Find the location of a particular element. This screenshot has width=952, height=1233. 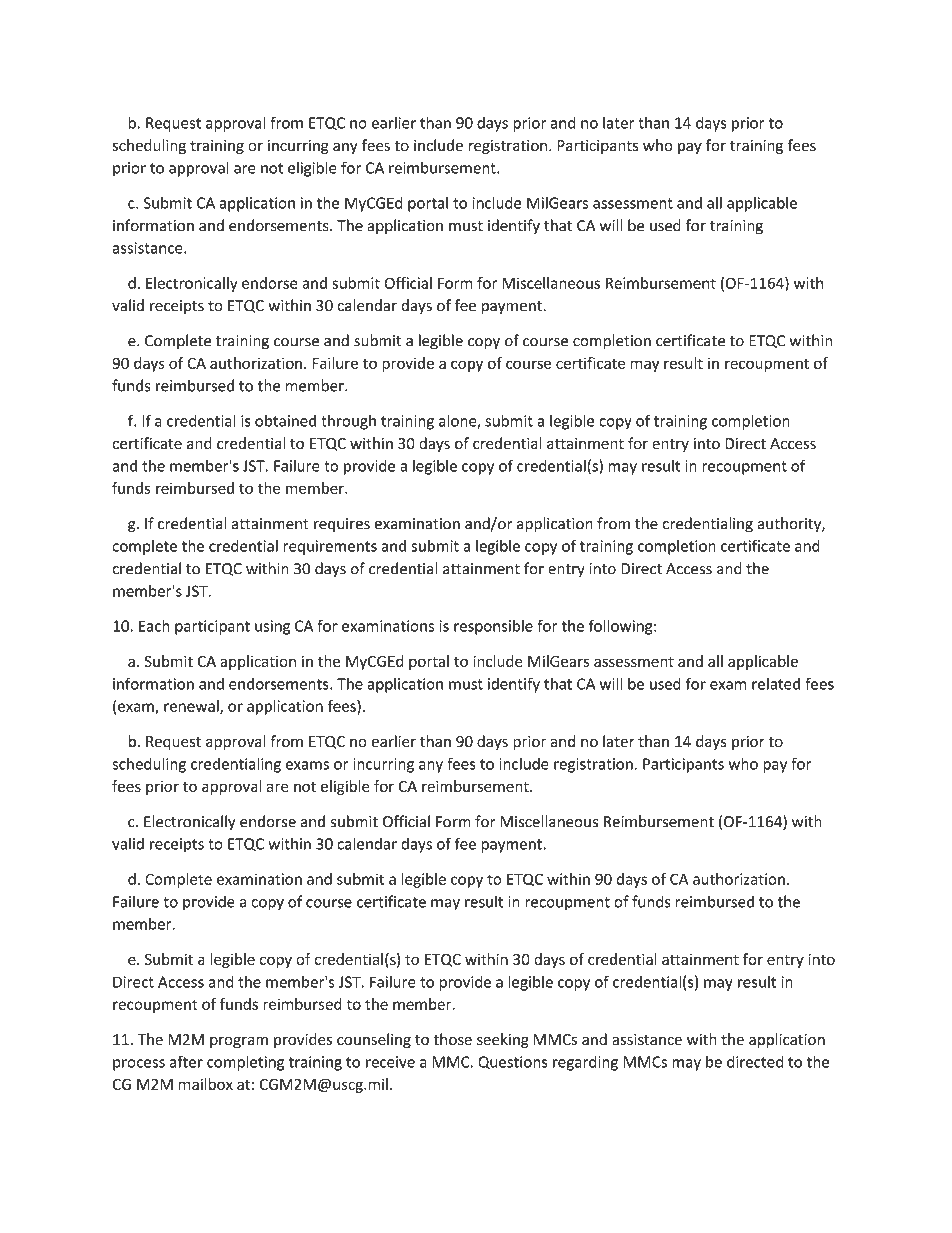

obtained is located at coordinates (285, 420).
